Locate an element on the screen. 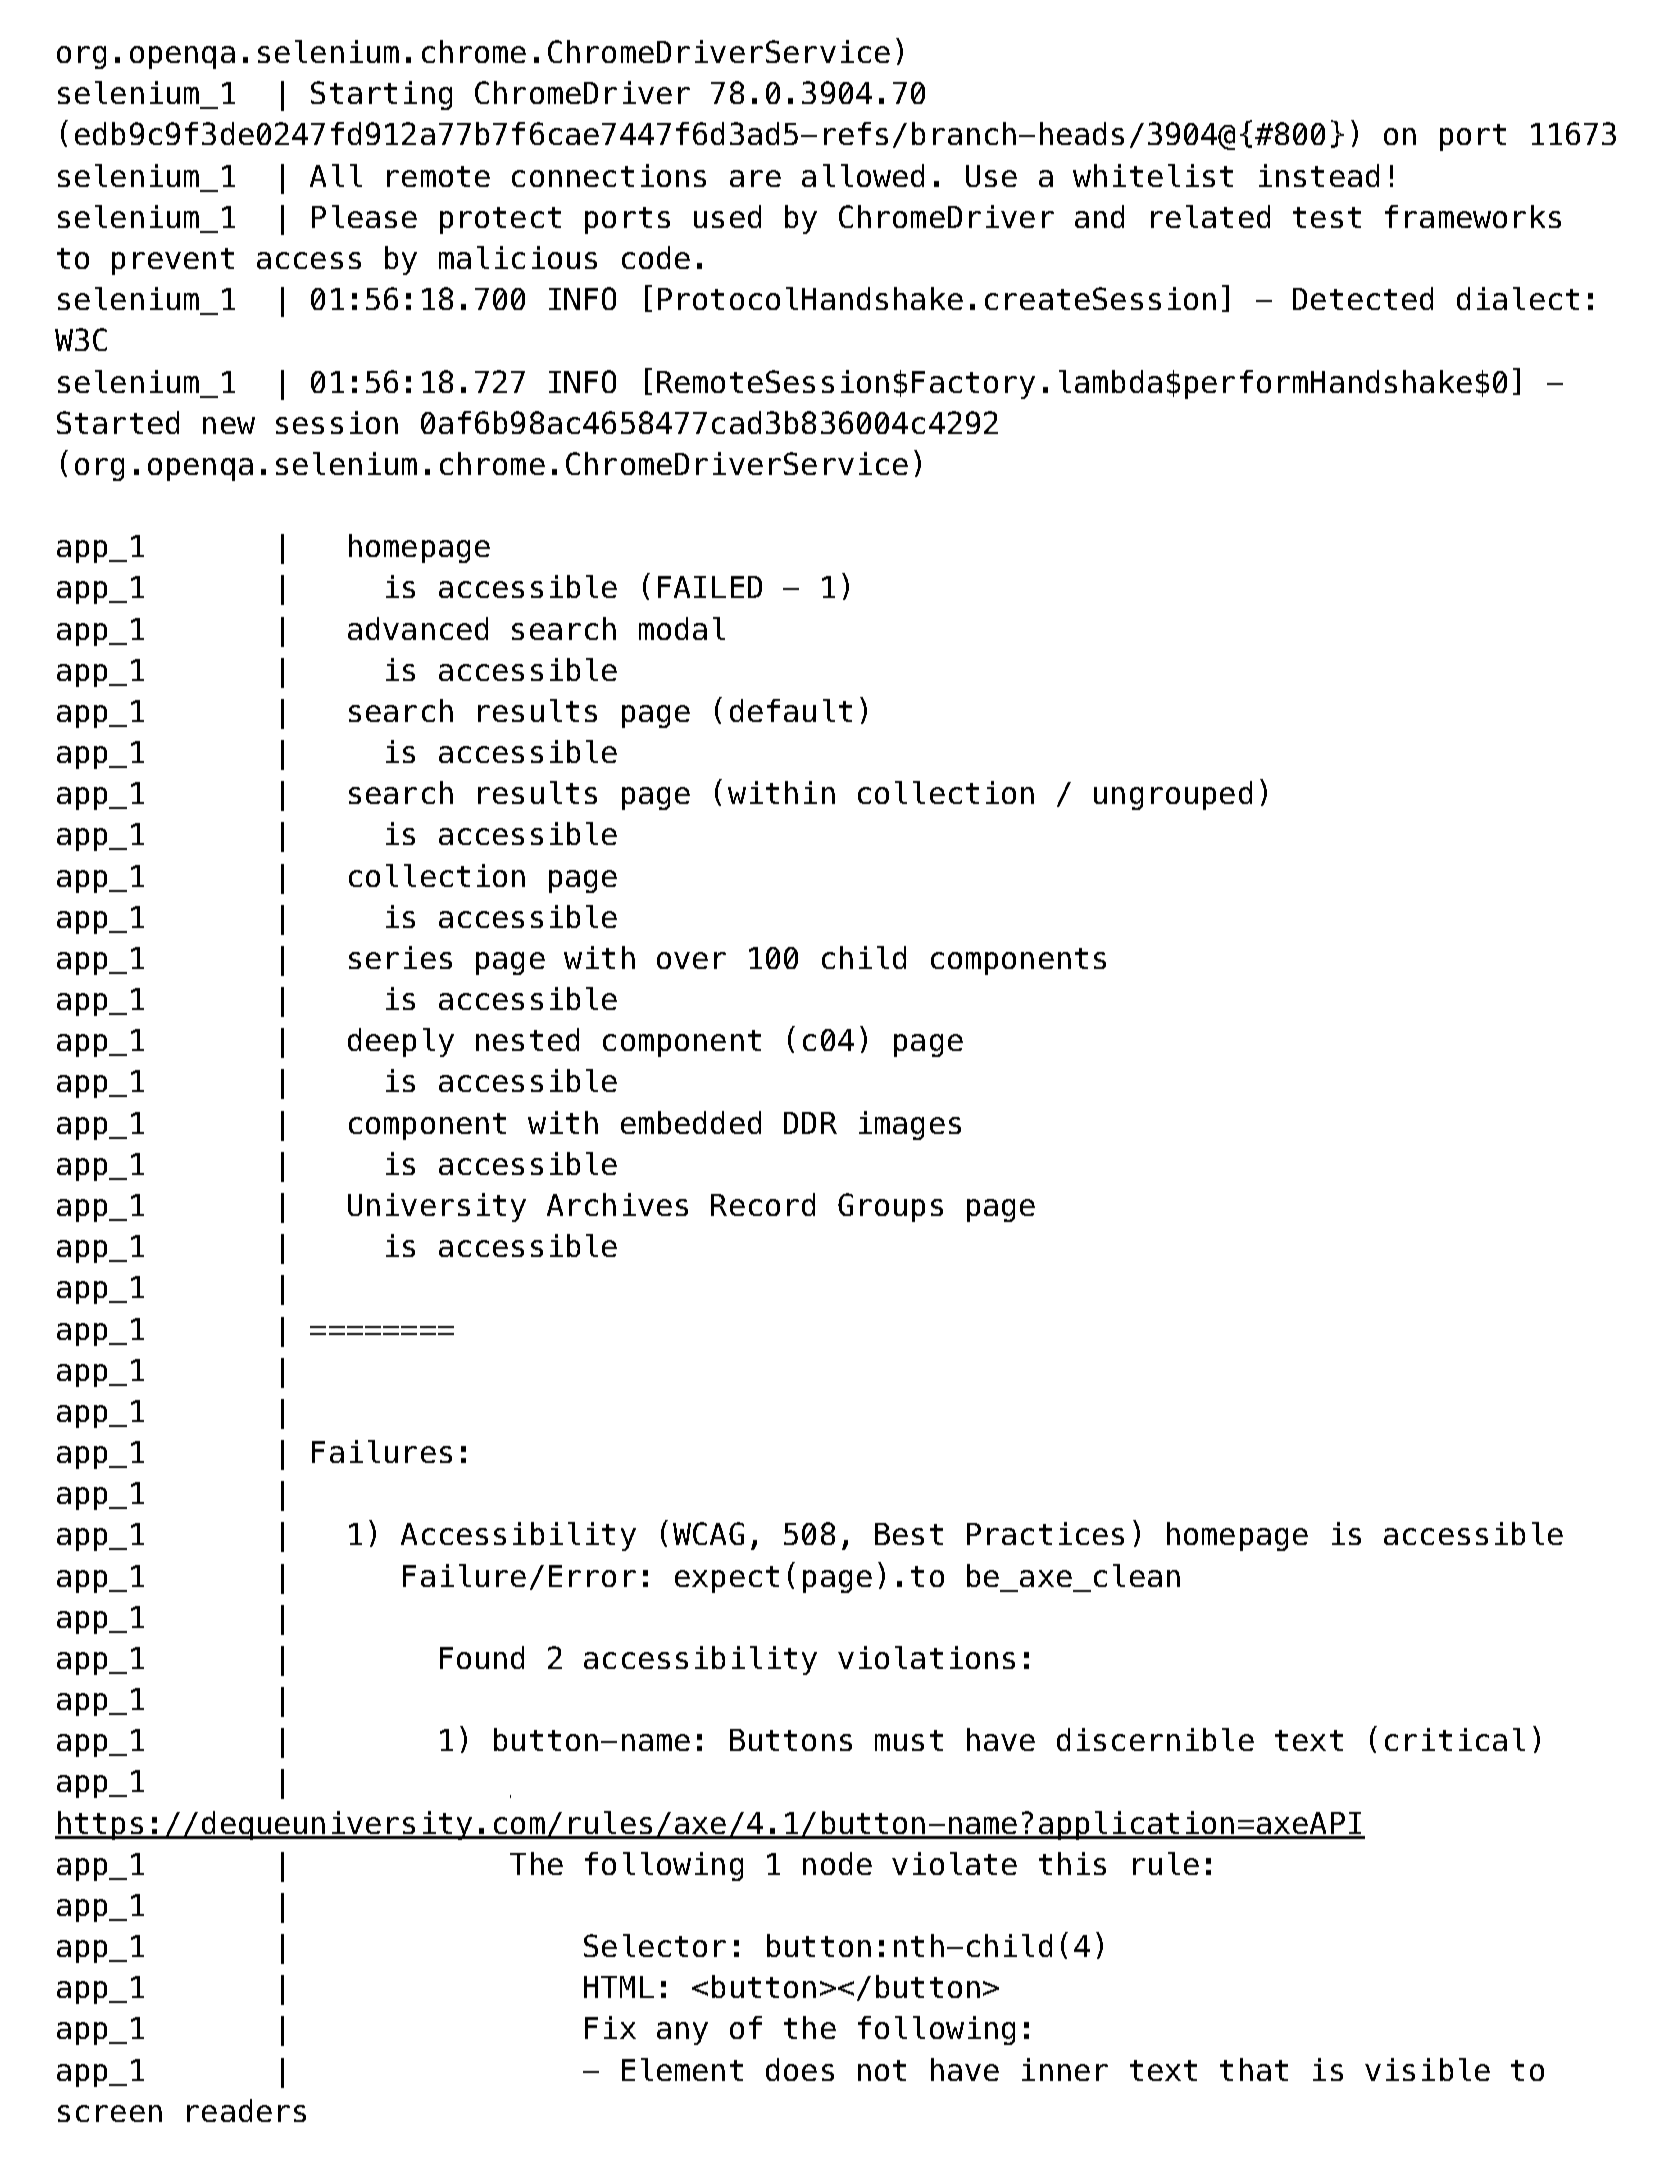  readers is located at coordinates (246, 2110).
